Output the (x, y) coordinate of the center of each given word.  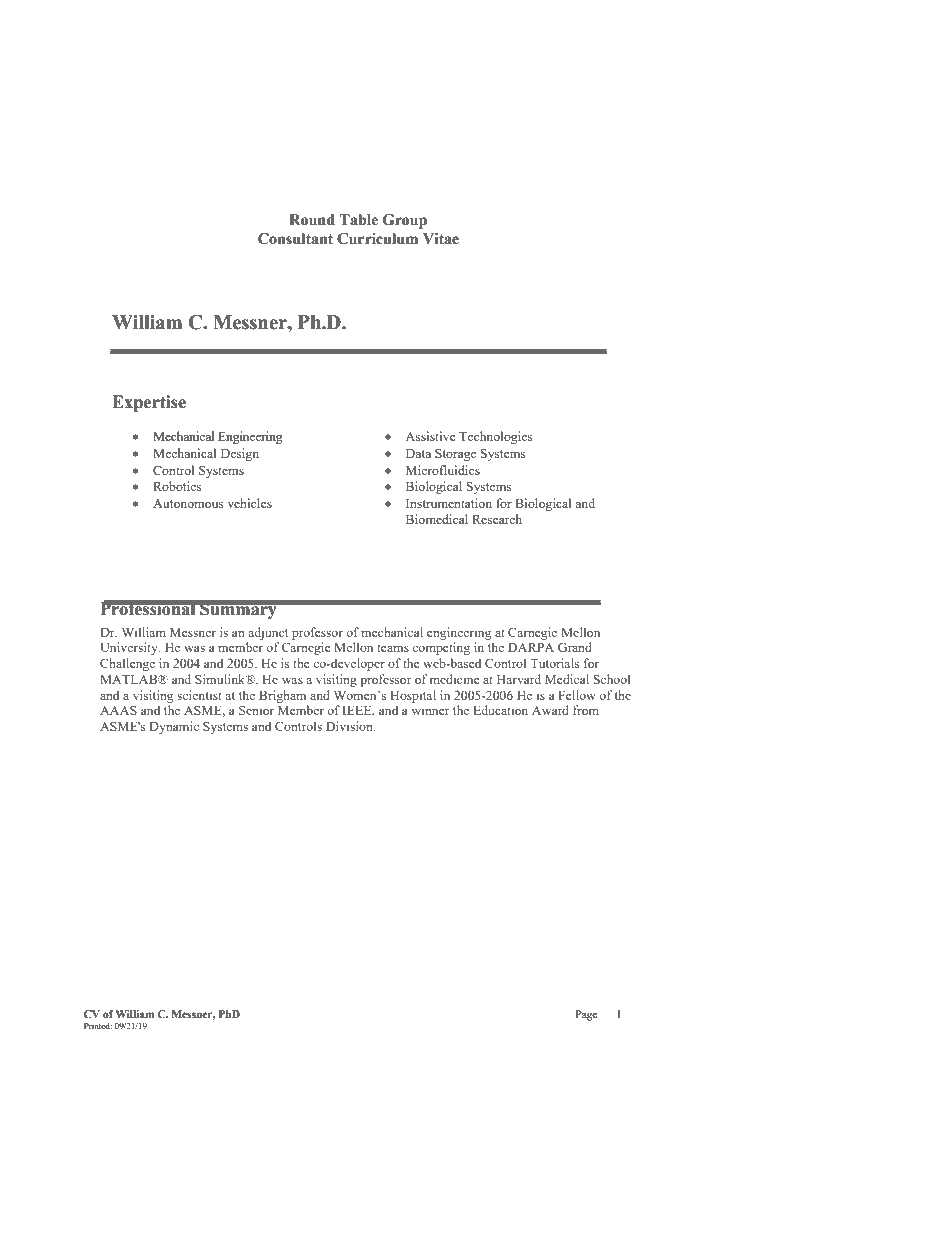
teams (393, 648)
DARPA (531, 647)
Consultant (295, 239)
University (130, 648)
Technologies (496, 437)
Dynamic (174, 727)
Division (350, 726)
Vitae (441, 239)
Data (418, 453)
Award (550, 710)
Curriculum (377, 239)
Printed (98, 1026)
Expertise (149, 403)
